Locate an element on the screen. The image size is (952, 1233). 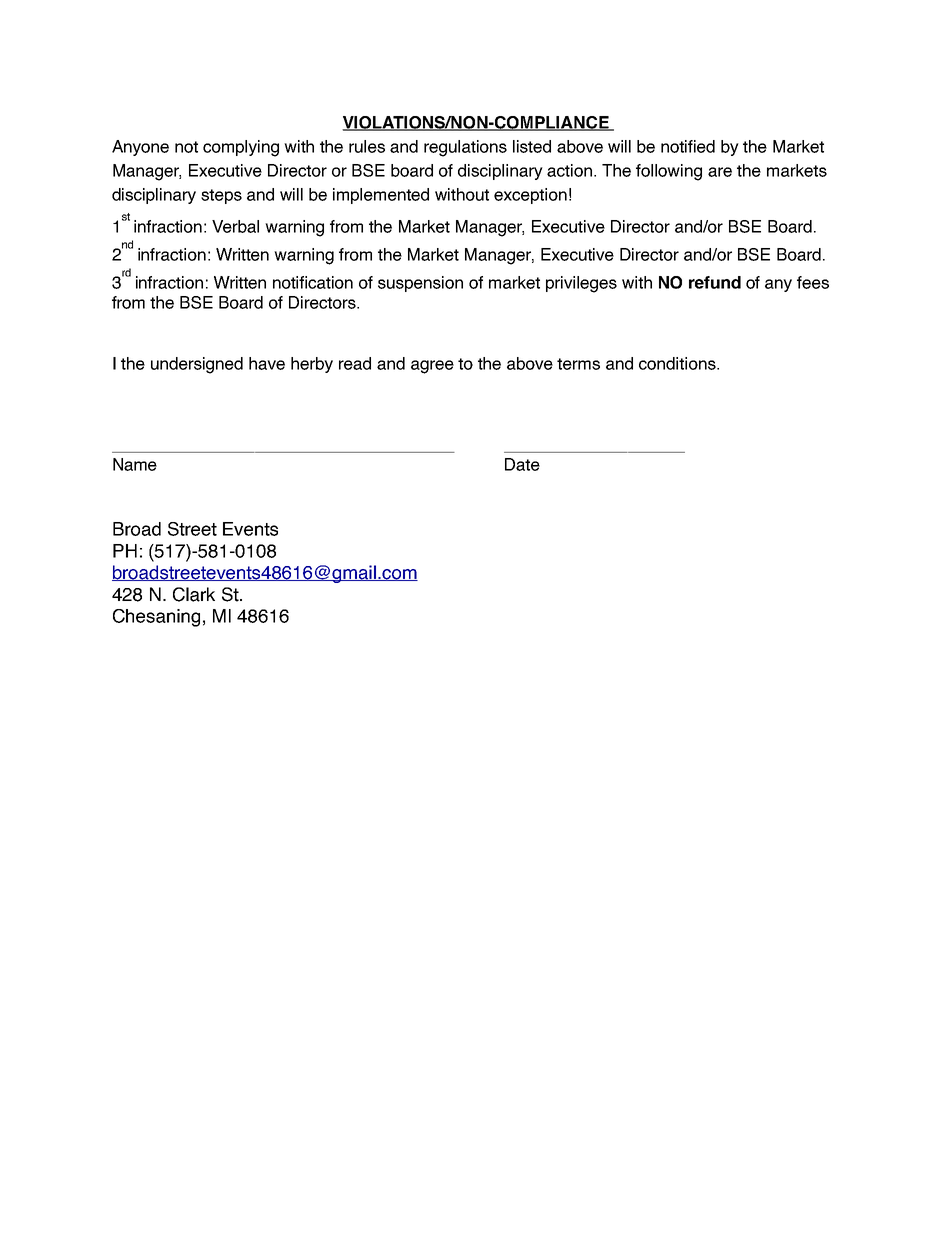
agree is located at coordinates (432, 367).
